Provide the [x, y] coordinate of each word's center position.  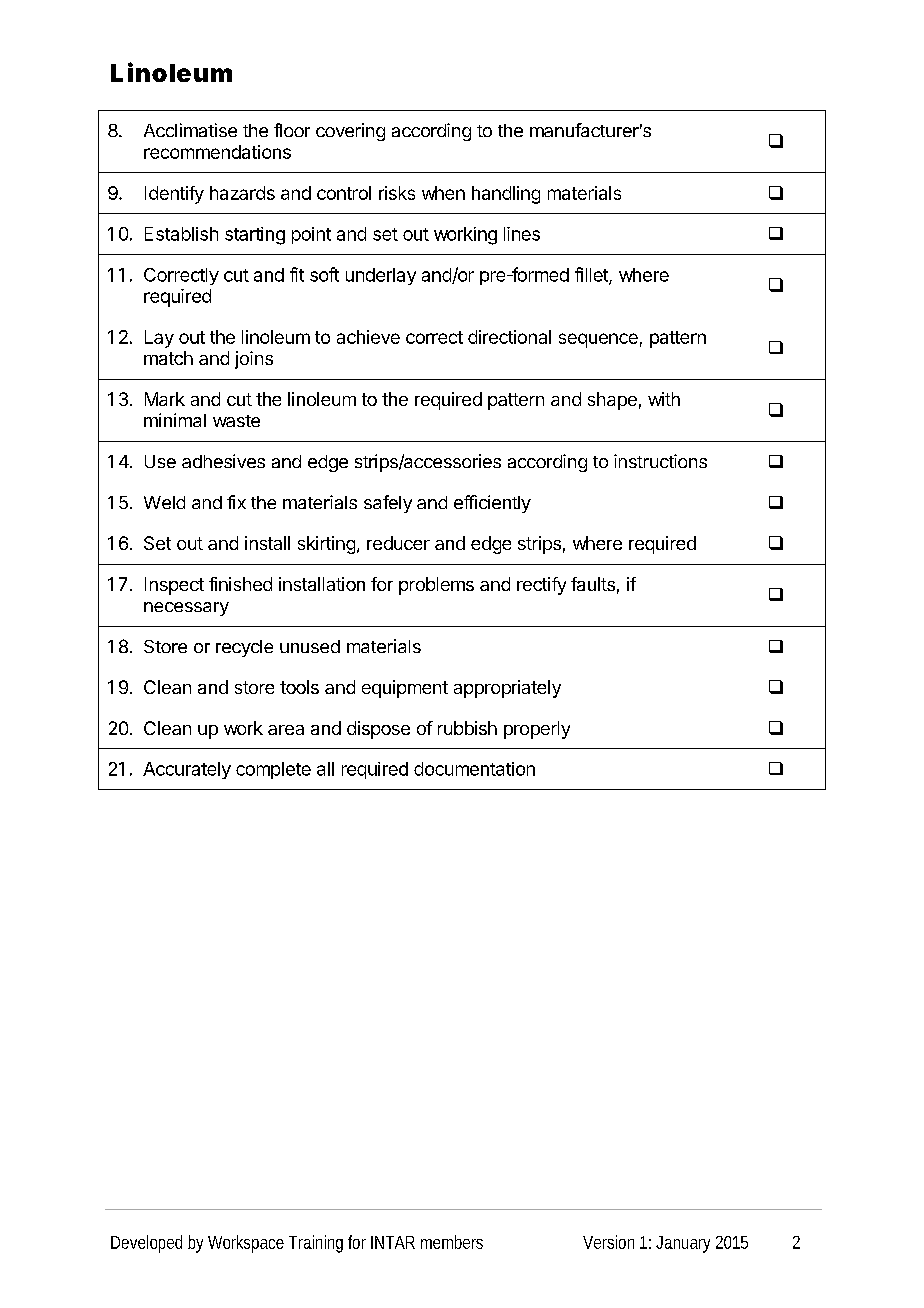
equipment [405, 689]
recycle [244, 648]
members [452, 1242]
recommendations [217, 152]
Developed [146, 1244]
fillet [592, 275]
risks [397, 193]
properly [537, 730]
